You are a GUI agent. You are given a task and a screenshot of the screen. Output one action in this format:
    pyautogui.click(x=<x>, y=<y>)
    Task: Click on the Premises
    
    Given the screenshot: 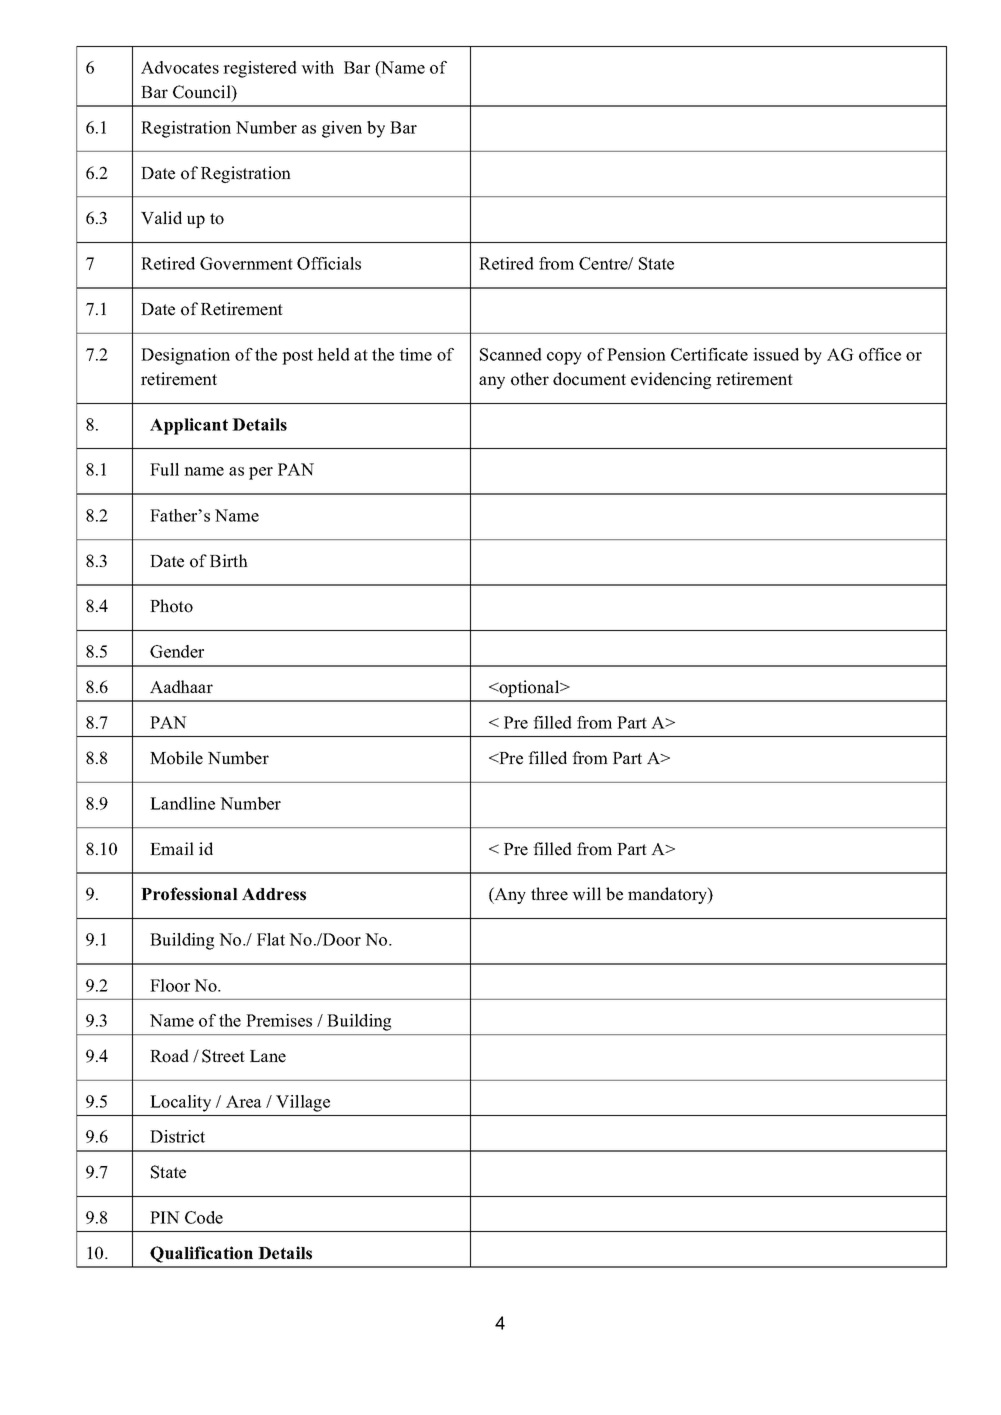 What is the action you would take?
    pyautogui.click(x=279, y=1020)
